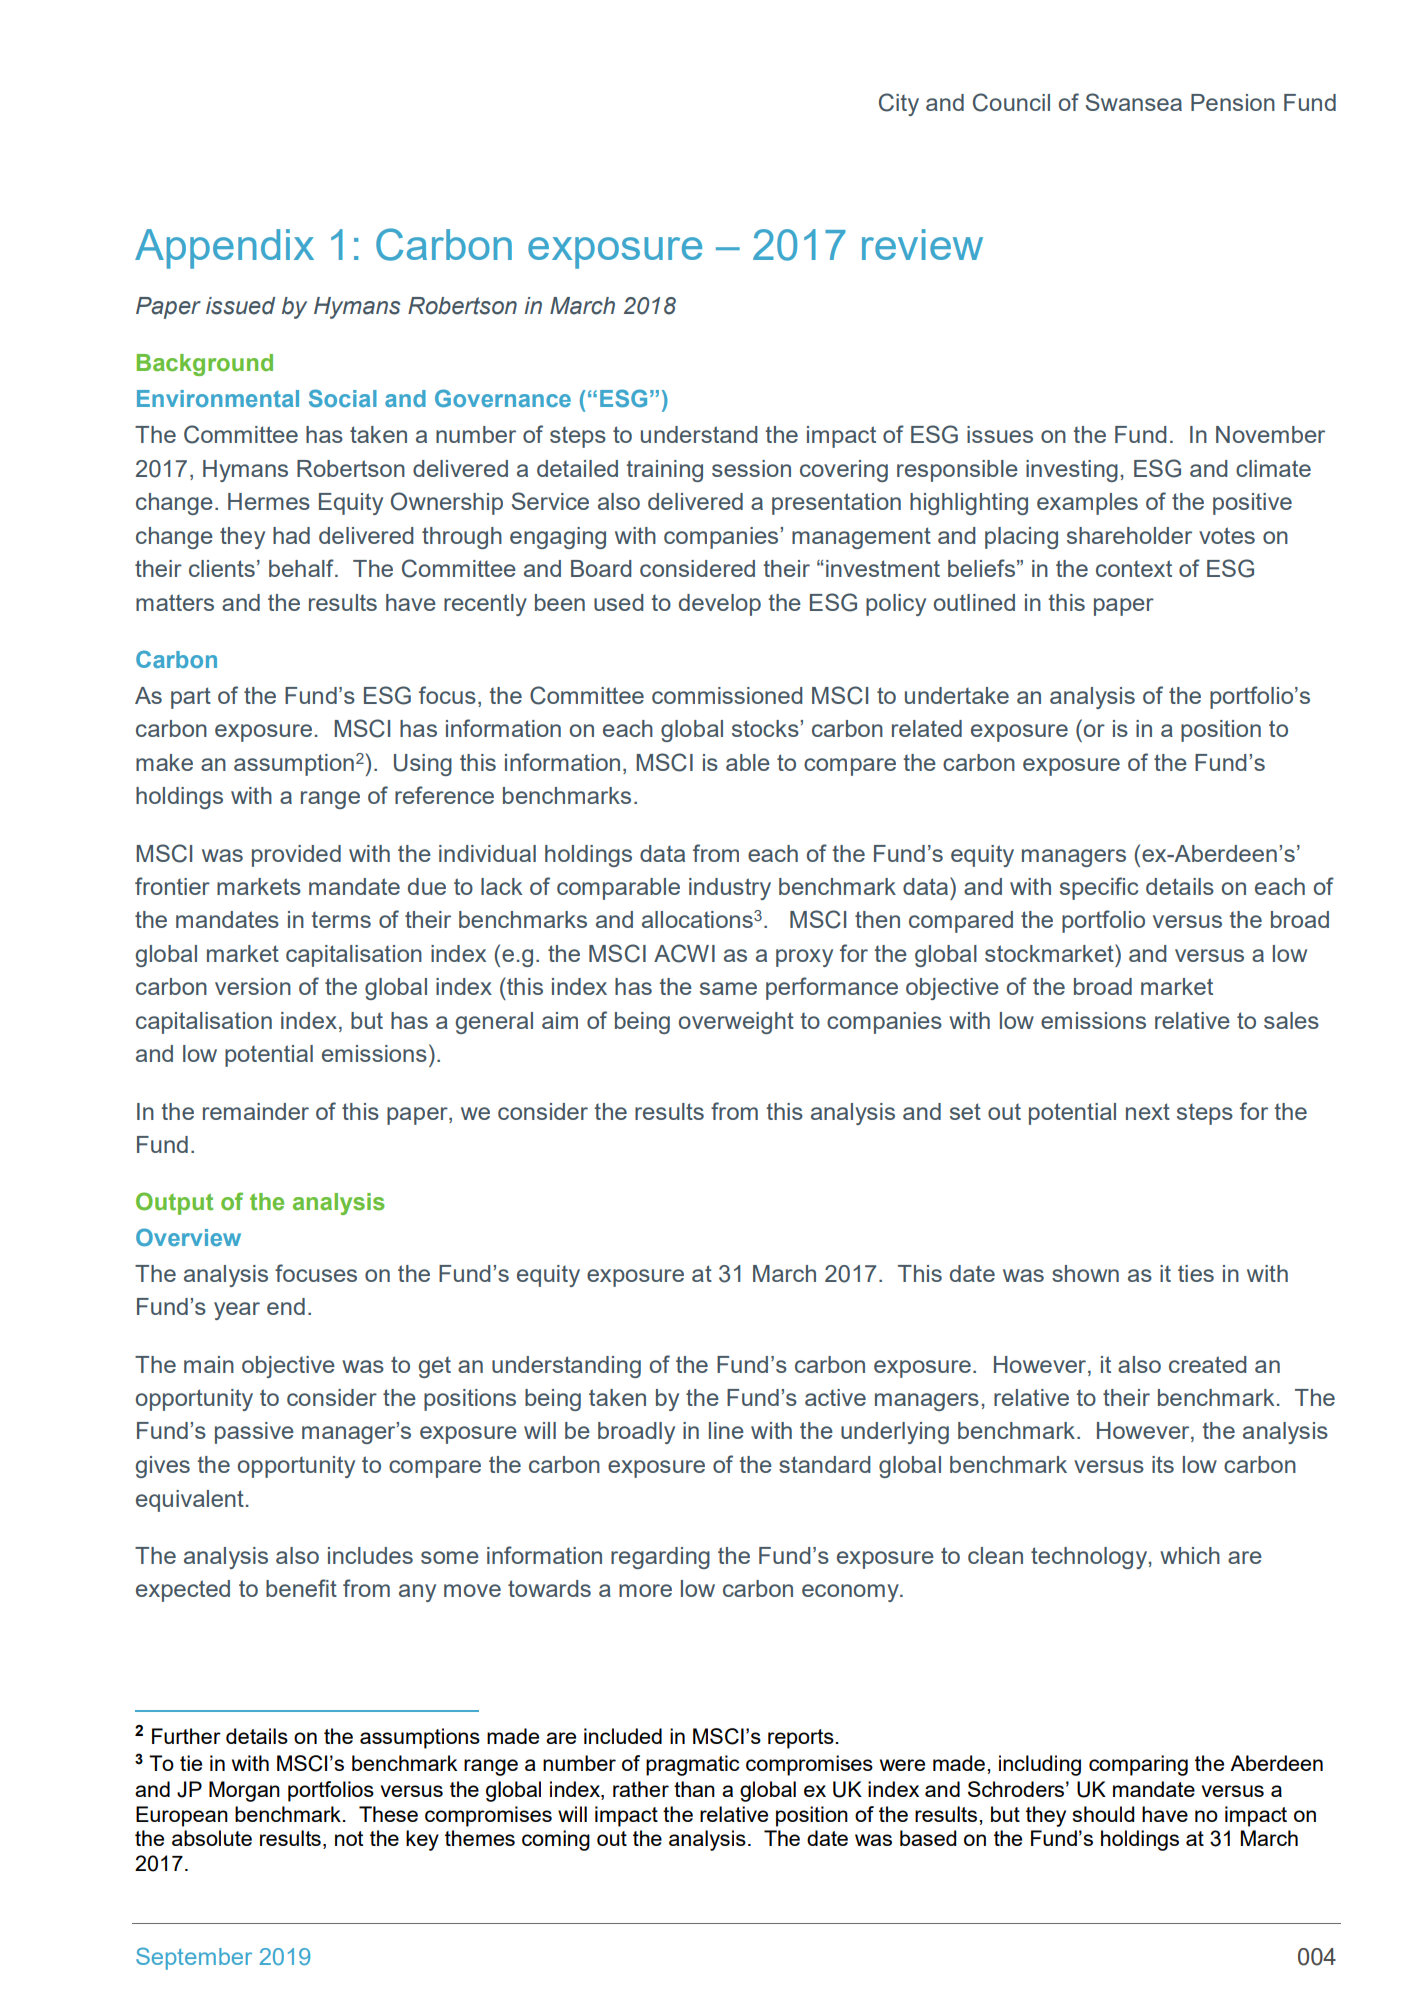 This image has height=2011, width=1422. What do you see at coordinates (1148, 1111) in the image?
I see `next` at bounding box center [1148, 1111].
